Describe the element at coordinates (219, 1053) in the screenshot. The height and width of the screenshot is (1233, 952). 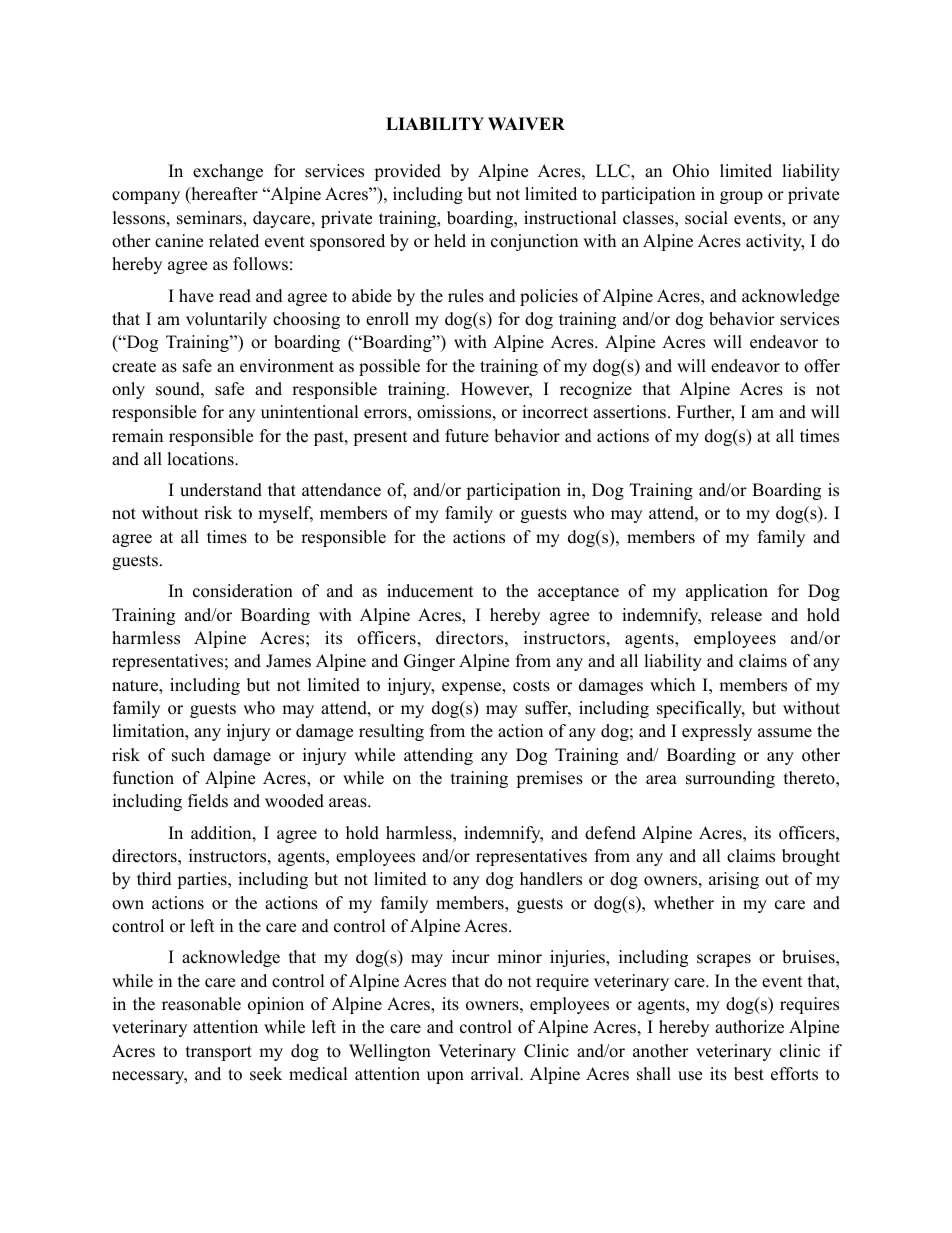
I see `transport` at that location.
